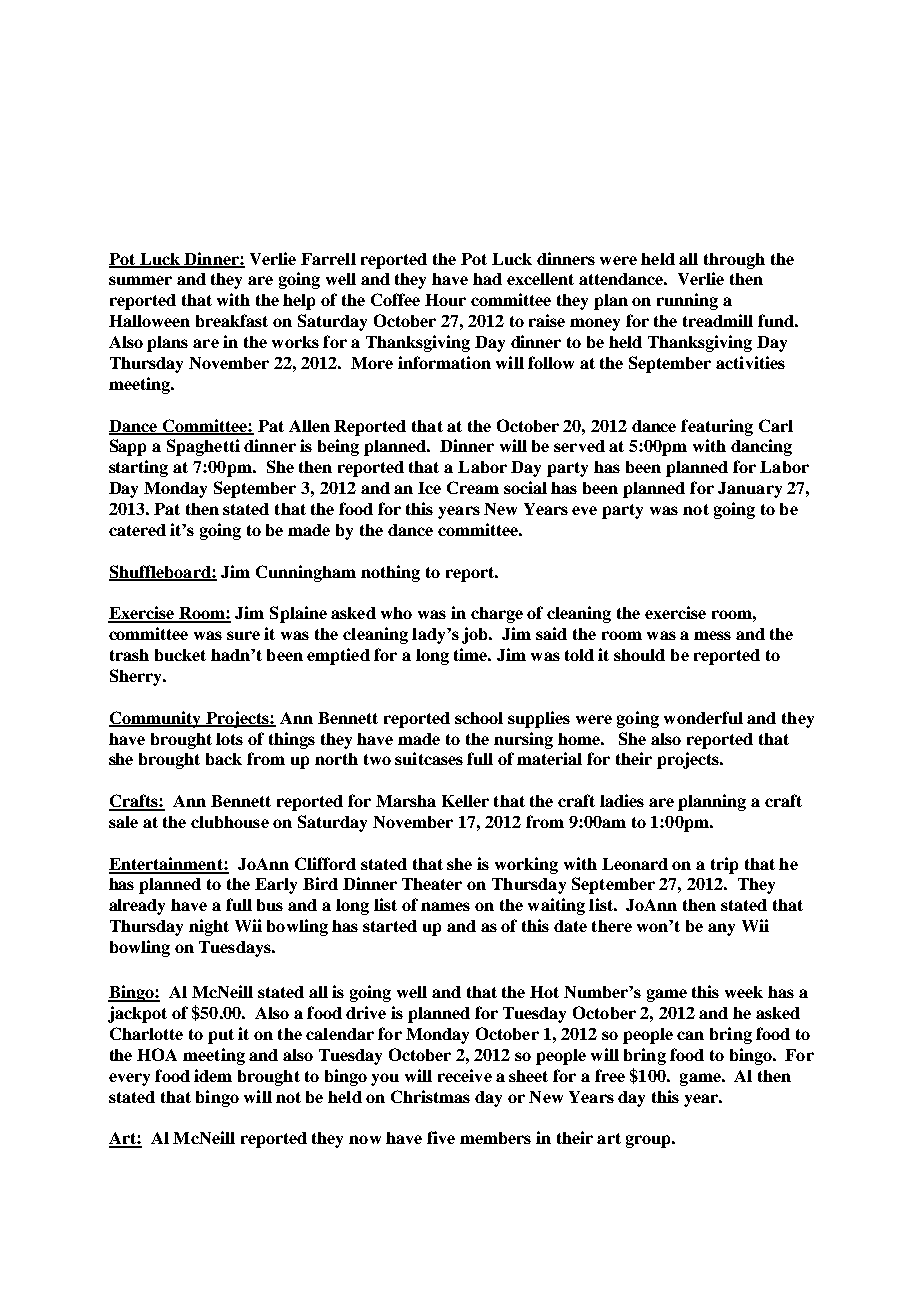 This screenshot has height=1308, width=924. I want to click on any, so click(721, 929).
